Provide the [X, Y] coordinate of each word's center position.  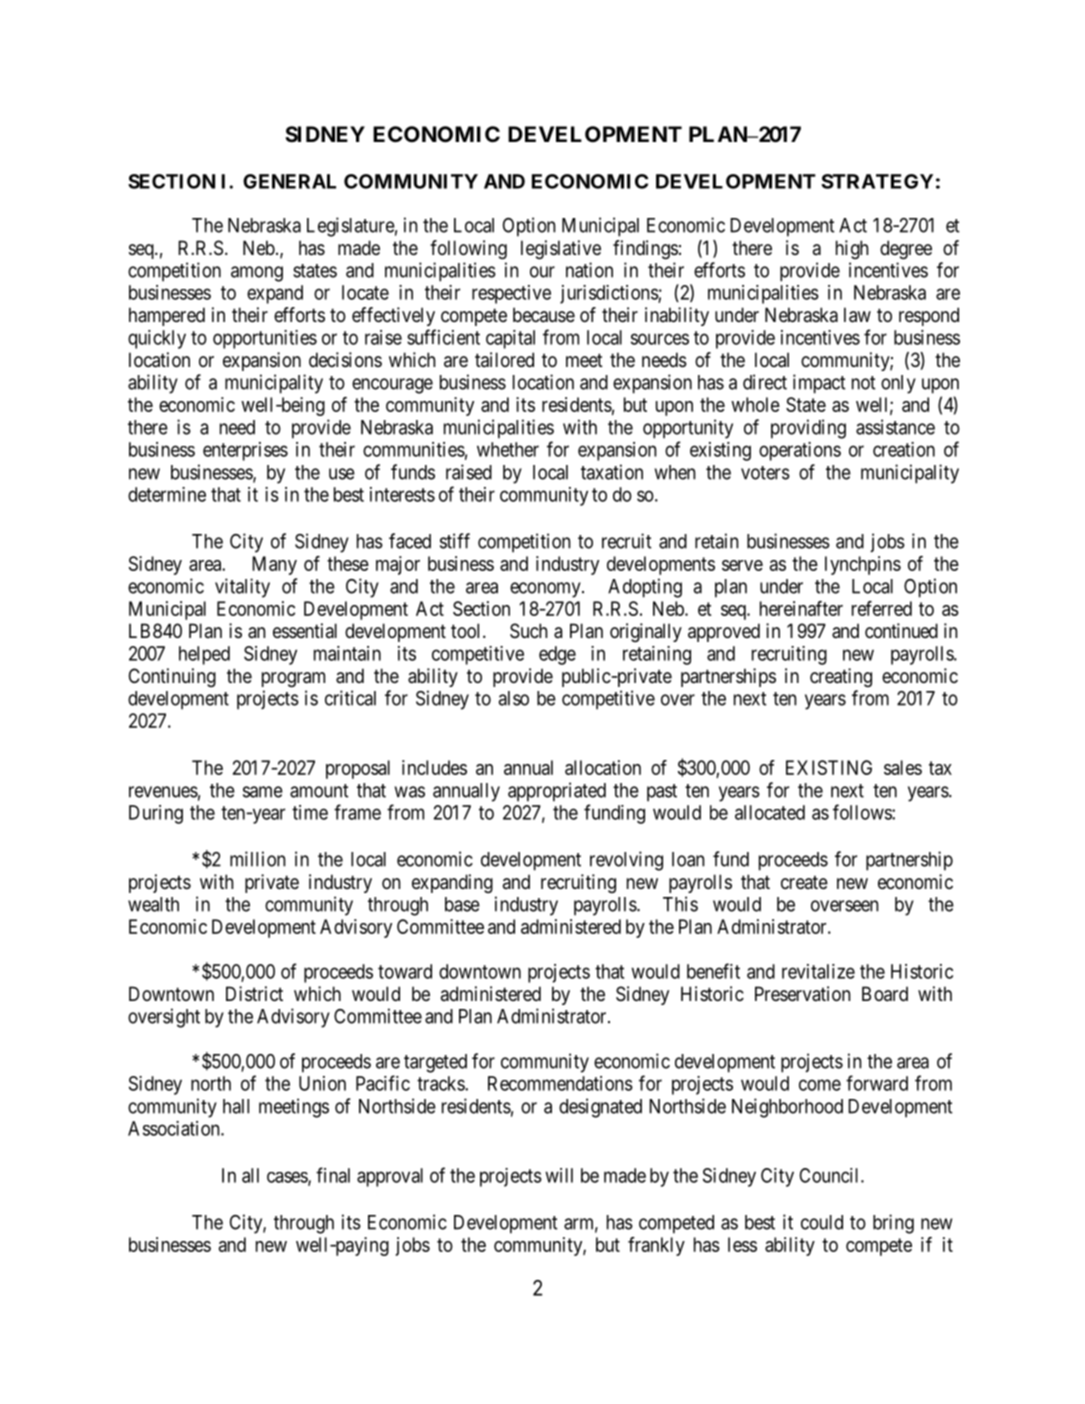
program [293, 679]
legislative [561, 249]
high [852, 249]
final [333, 1175]
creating [841, 677]
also [514, 698]
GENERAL [289, 181]
